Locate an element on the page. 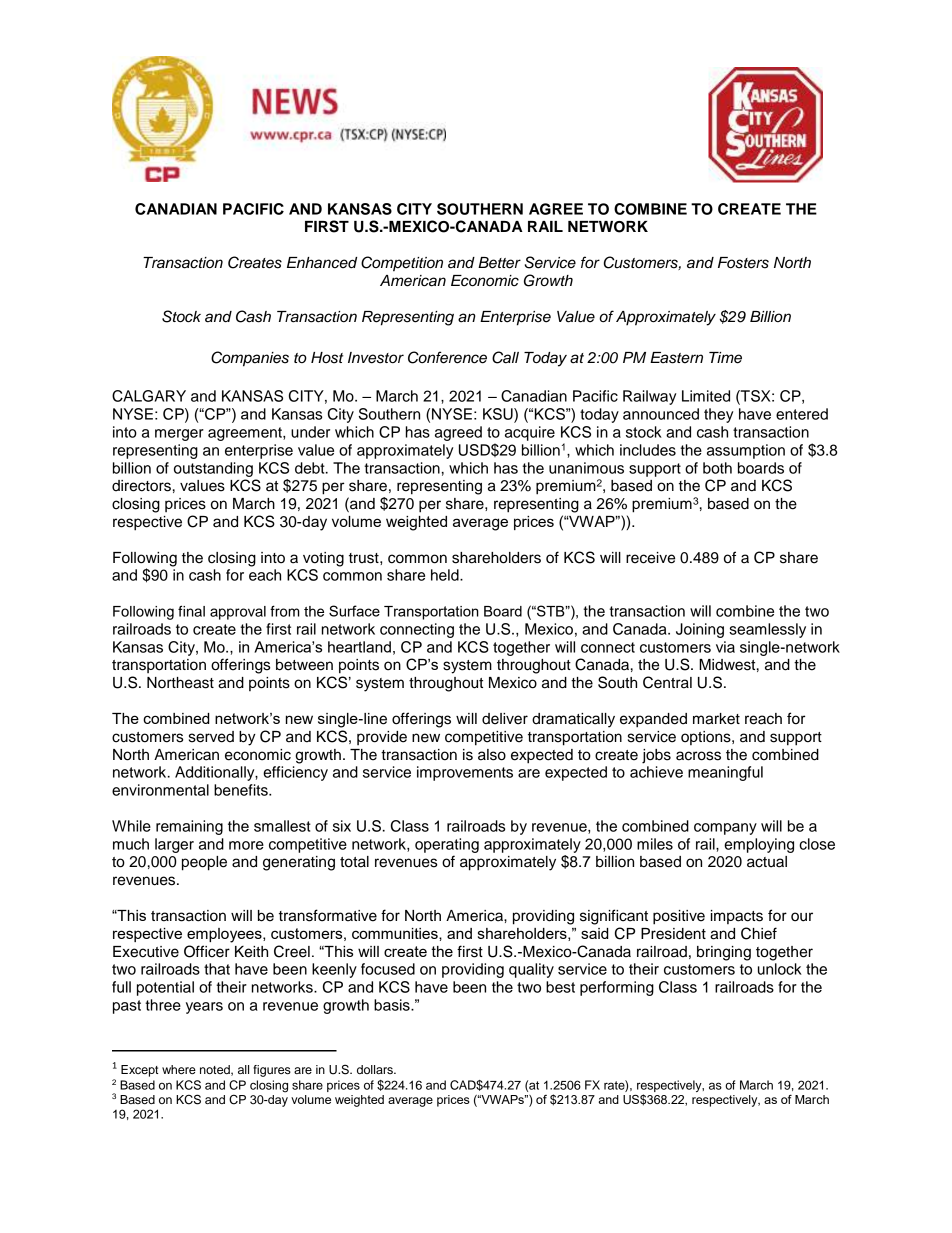  Fosters is located at coordinates (743, 263).
